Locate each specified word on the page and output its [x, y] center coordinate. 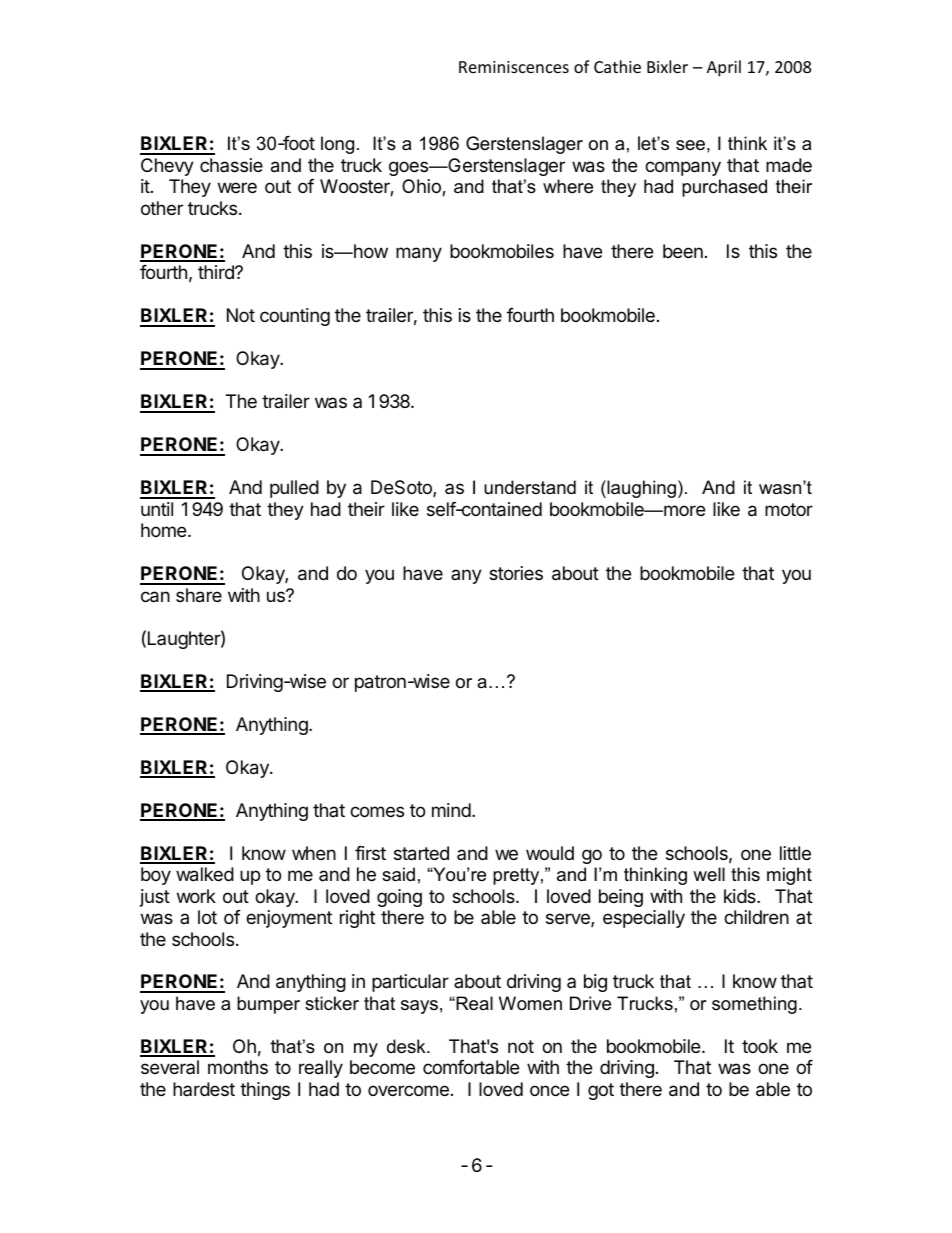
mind [451, 810]
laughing [640, 489]
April [724, 68]
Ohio [422, 187]
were [237, 187]
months [238, 1067]
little [795, 853]
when [314, 853]
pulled [294, 489]
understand [530, 487]
